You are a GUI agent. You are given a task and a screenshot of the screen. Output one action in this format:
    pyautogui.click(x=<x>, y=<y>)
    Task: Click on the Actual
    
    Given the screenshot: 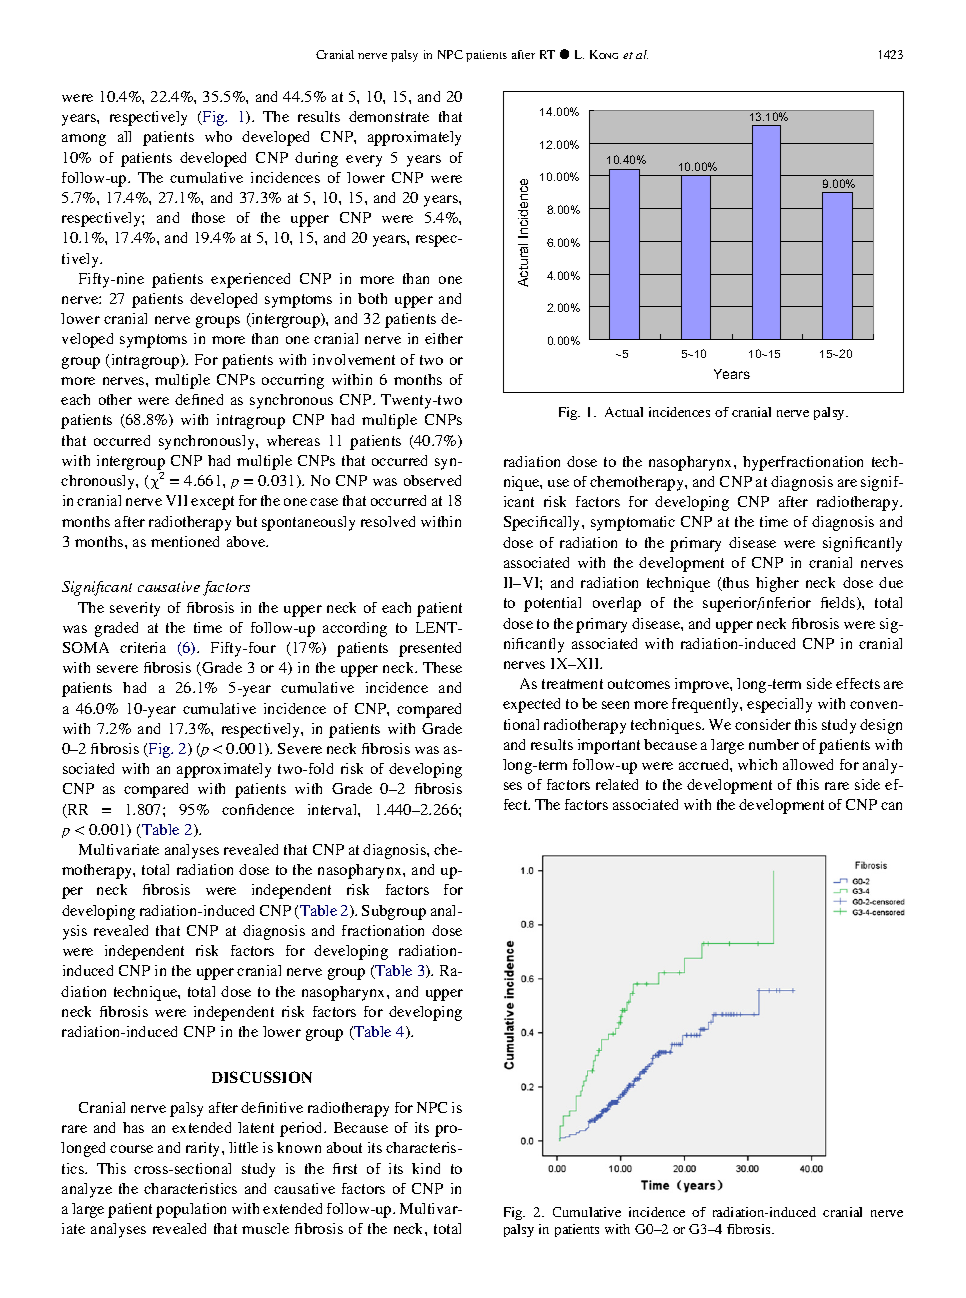 What is the action you would take?
    pyautogui.click(x=624, y=412)
